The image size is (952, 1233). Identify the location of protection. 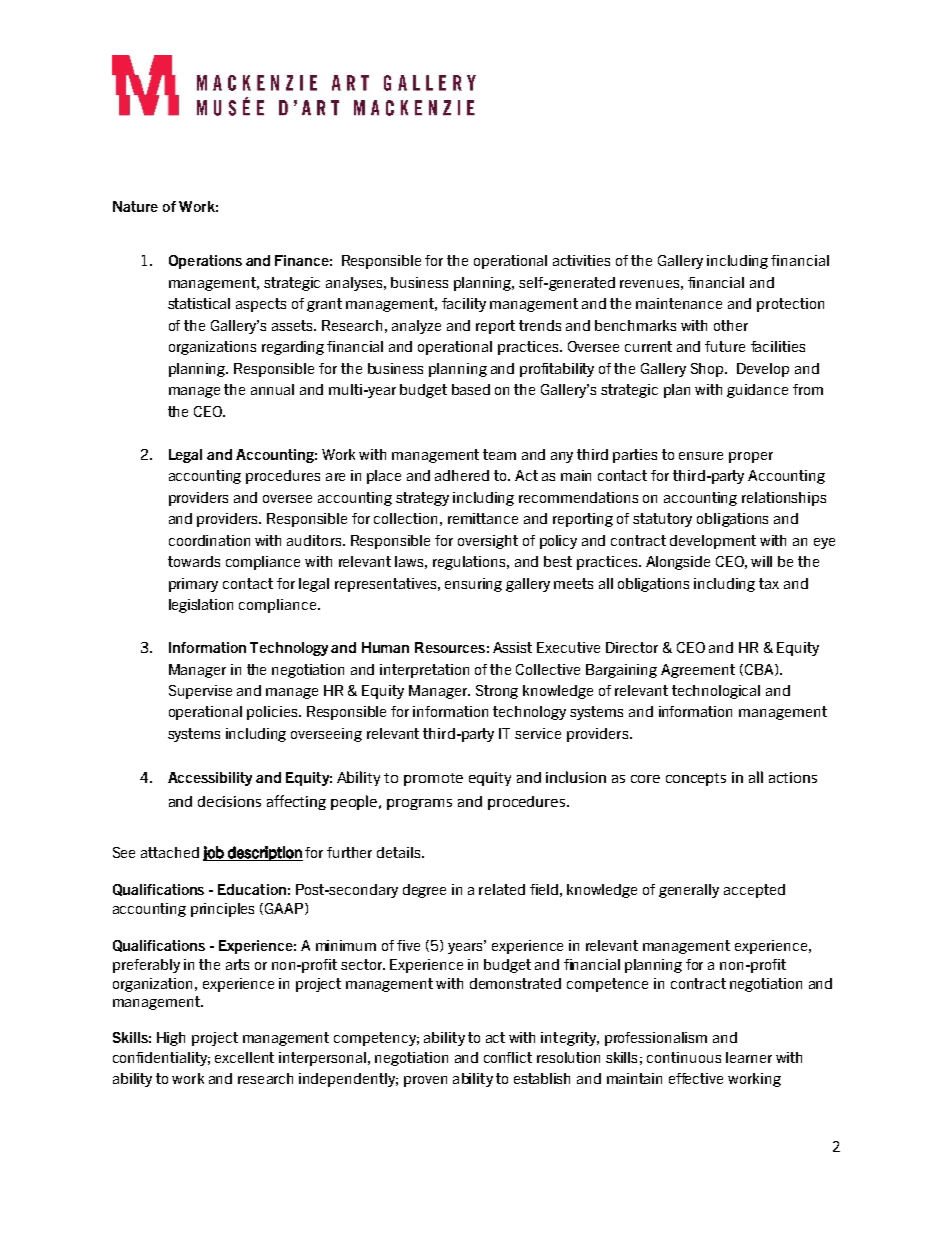
(790, 305).
